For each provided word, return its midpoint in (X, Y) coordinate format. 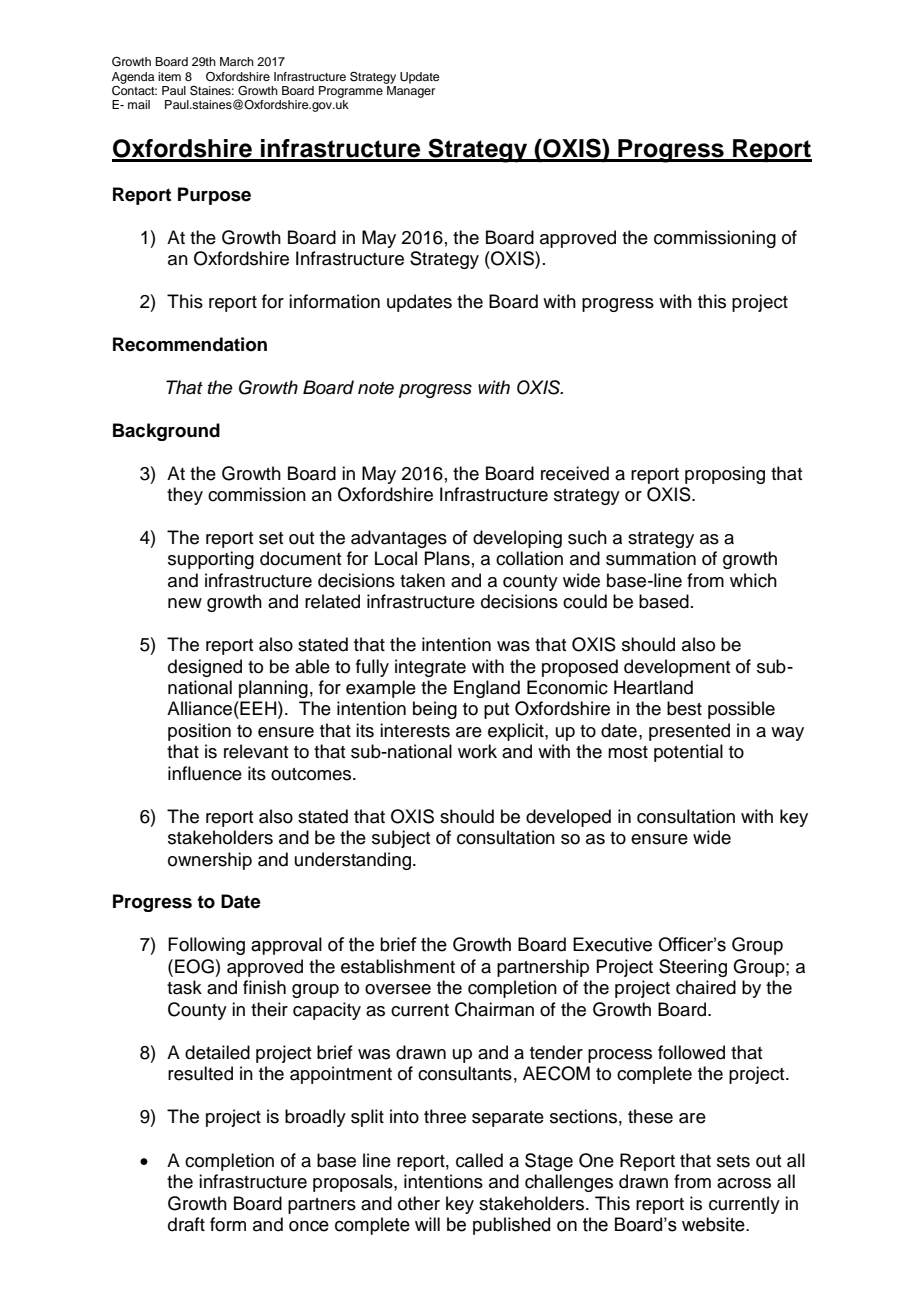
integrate (430, 668)
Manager (410, 90)
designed (205, 668)
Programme (352, 90)
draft (186, 1224)
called (479, 1160)
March (237, 61)
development (677, 668)
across (744, 1183)
